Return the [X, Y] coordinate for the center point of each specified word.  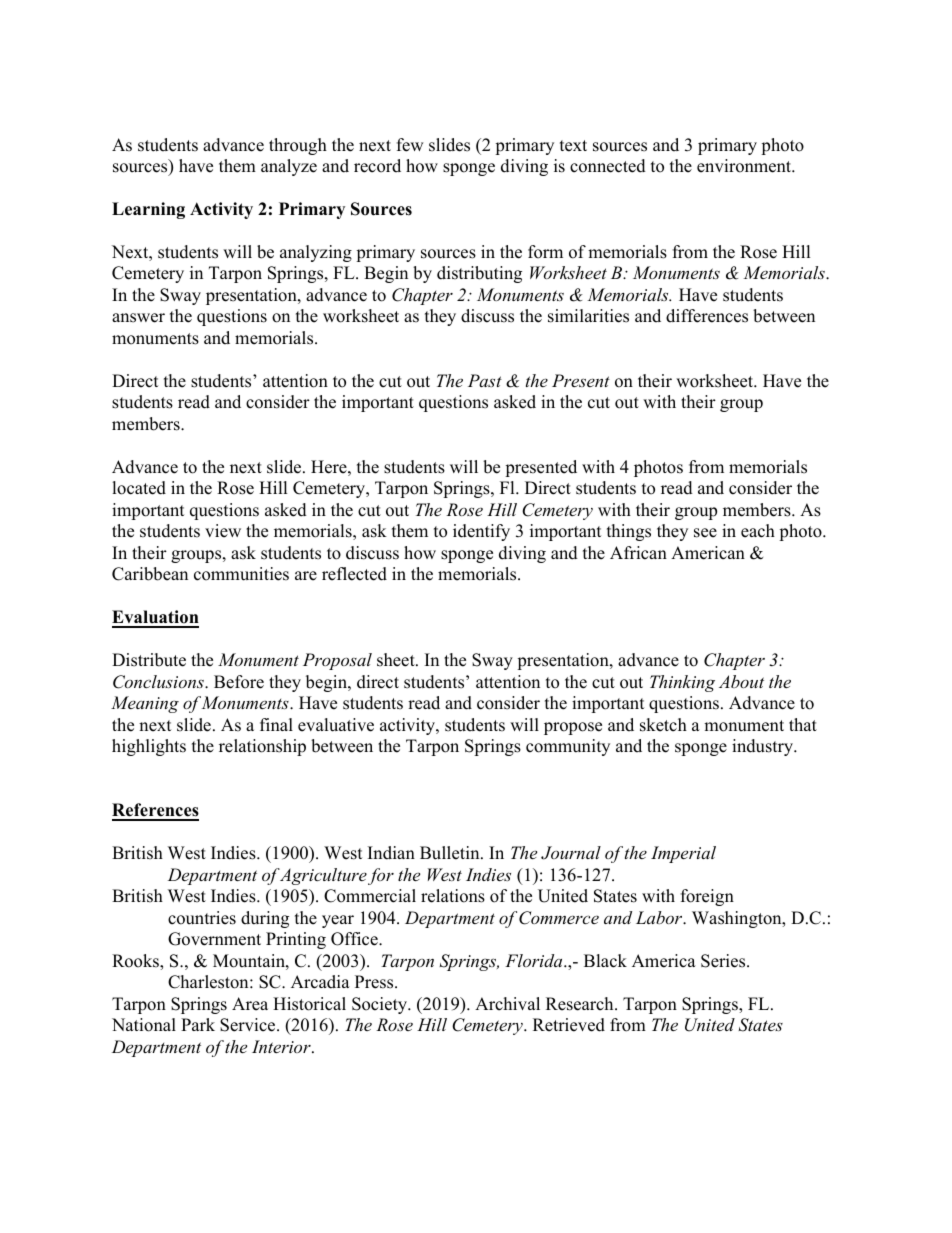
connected [608, 166]
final [276, 724]
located [139, 488]
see [705, 533]
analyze [289, 167]
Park [198, 1024]
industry [763, 747]
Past [485, 380]
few [410, 145]
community [568, 747]
